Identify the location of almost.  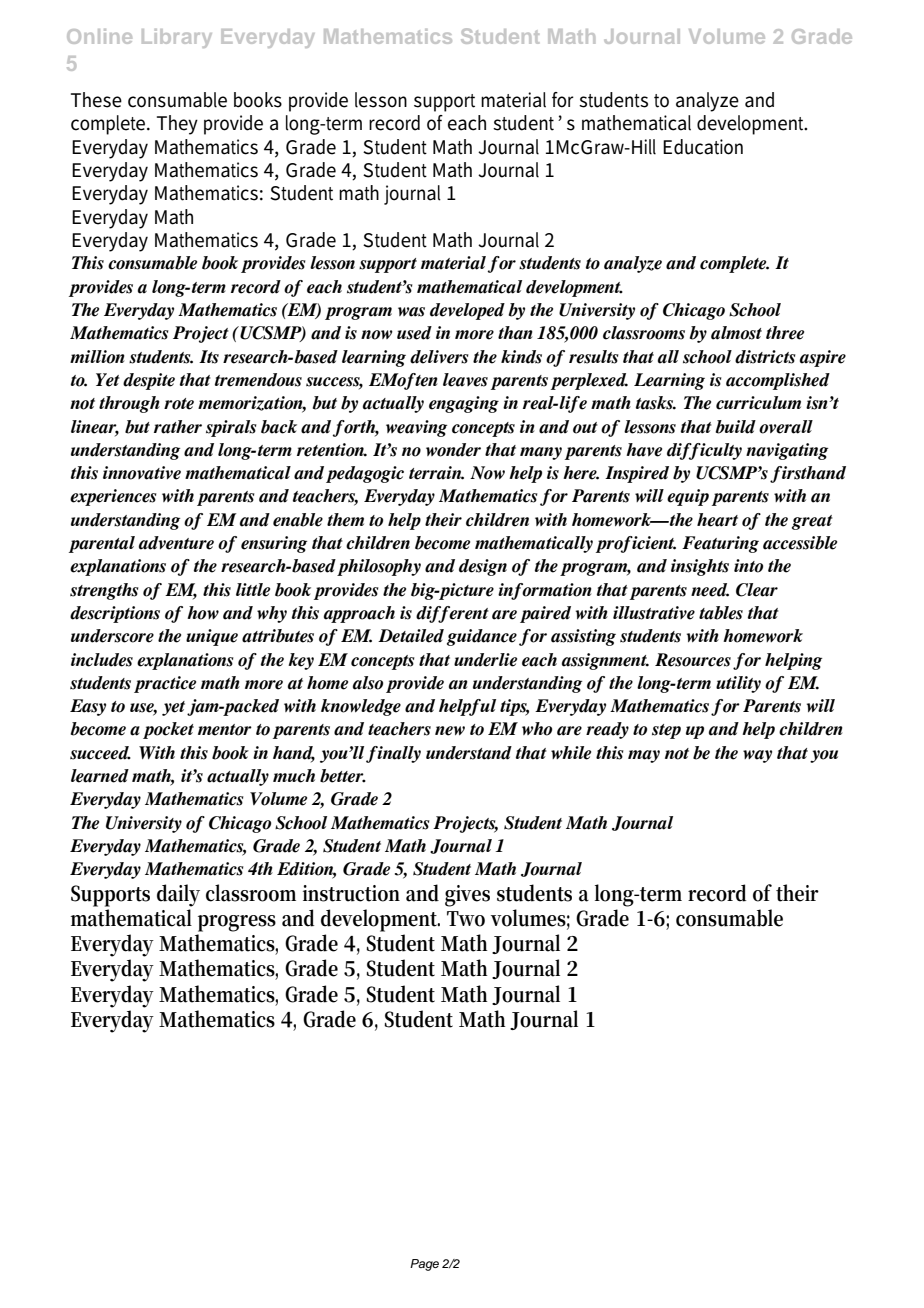
(736, 333).
